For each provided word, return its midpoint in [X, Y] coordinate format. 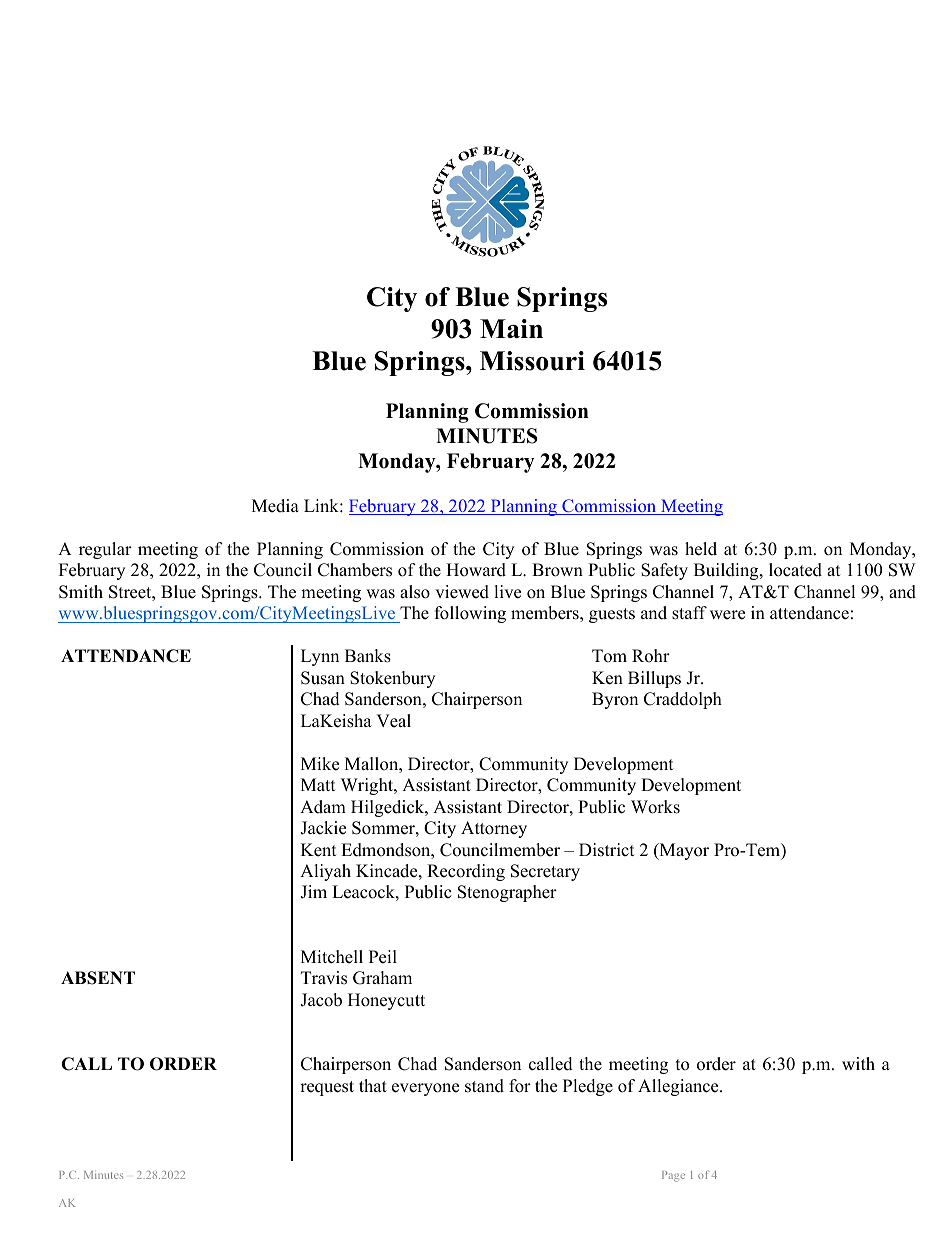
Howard [476, 570]
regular [105, 550]
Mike [320, 764]
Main [511, 328]
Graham [382, 978]
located [795, 570]
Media [275, 506]
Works [655, 807]
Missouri [532, 361]
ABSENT [98, 978]
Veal [393, 721]
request [327, 1088]
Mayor [683, 851]
